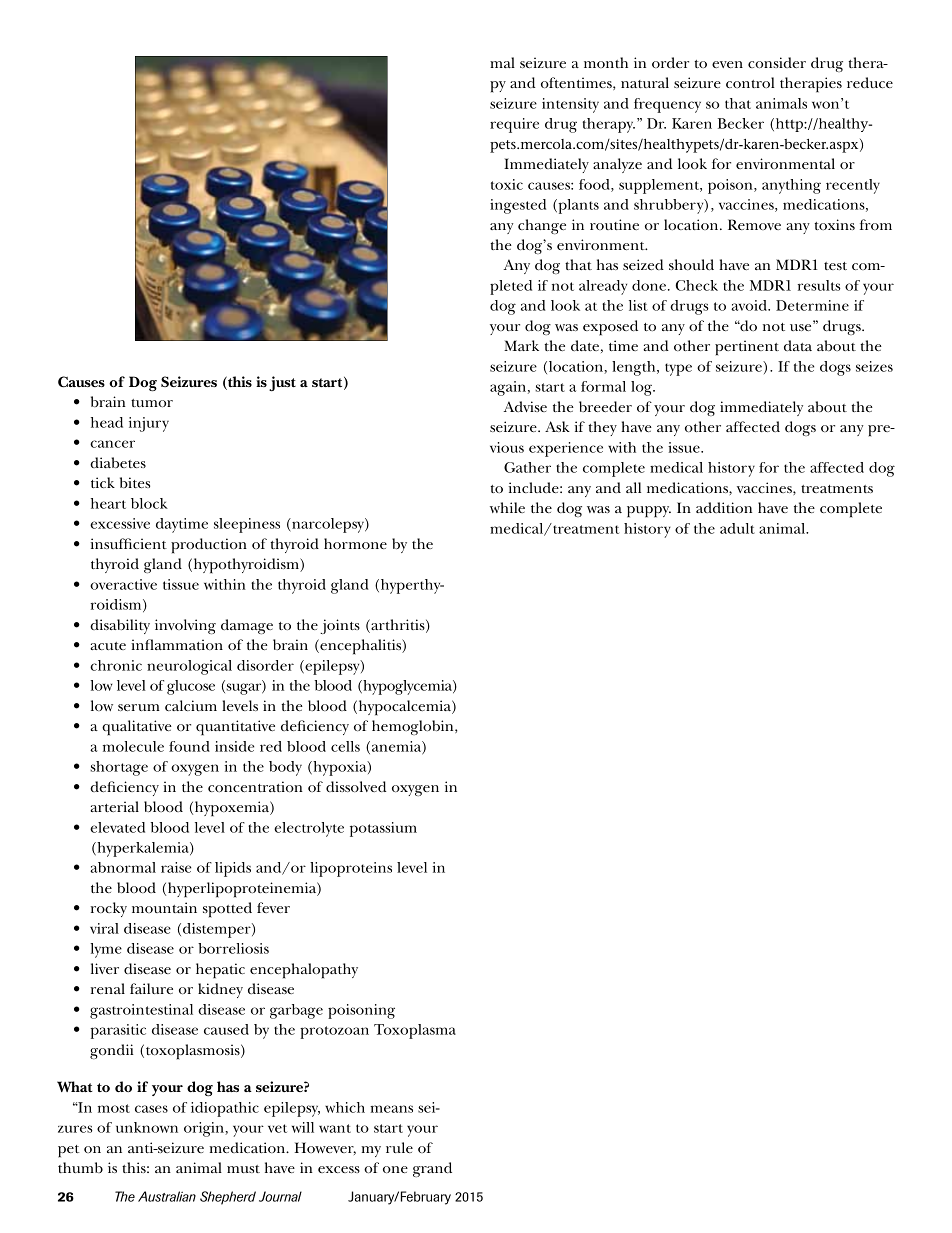 The image size is (952, 1233). What do you see at coordinates (750, 82) in the image?
I see `control` at bounding box center [750, 82].
